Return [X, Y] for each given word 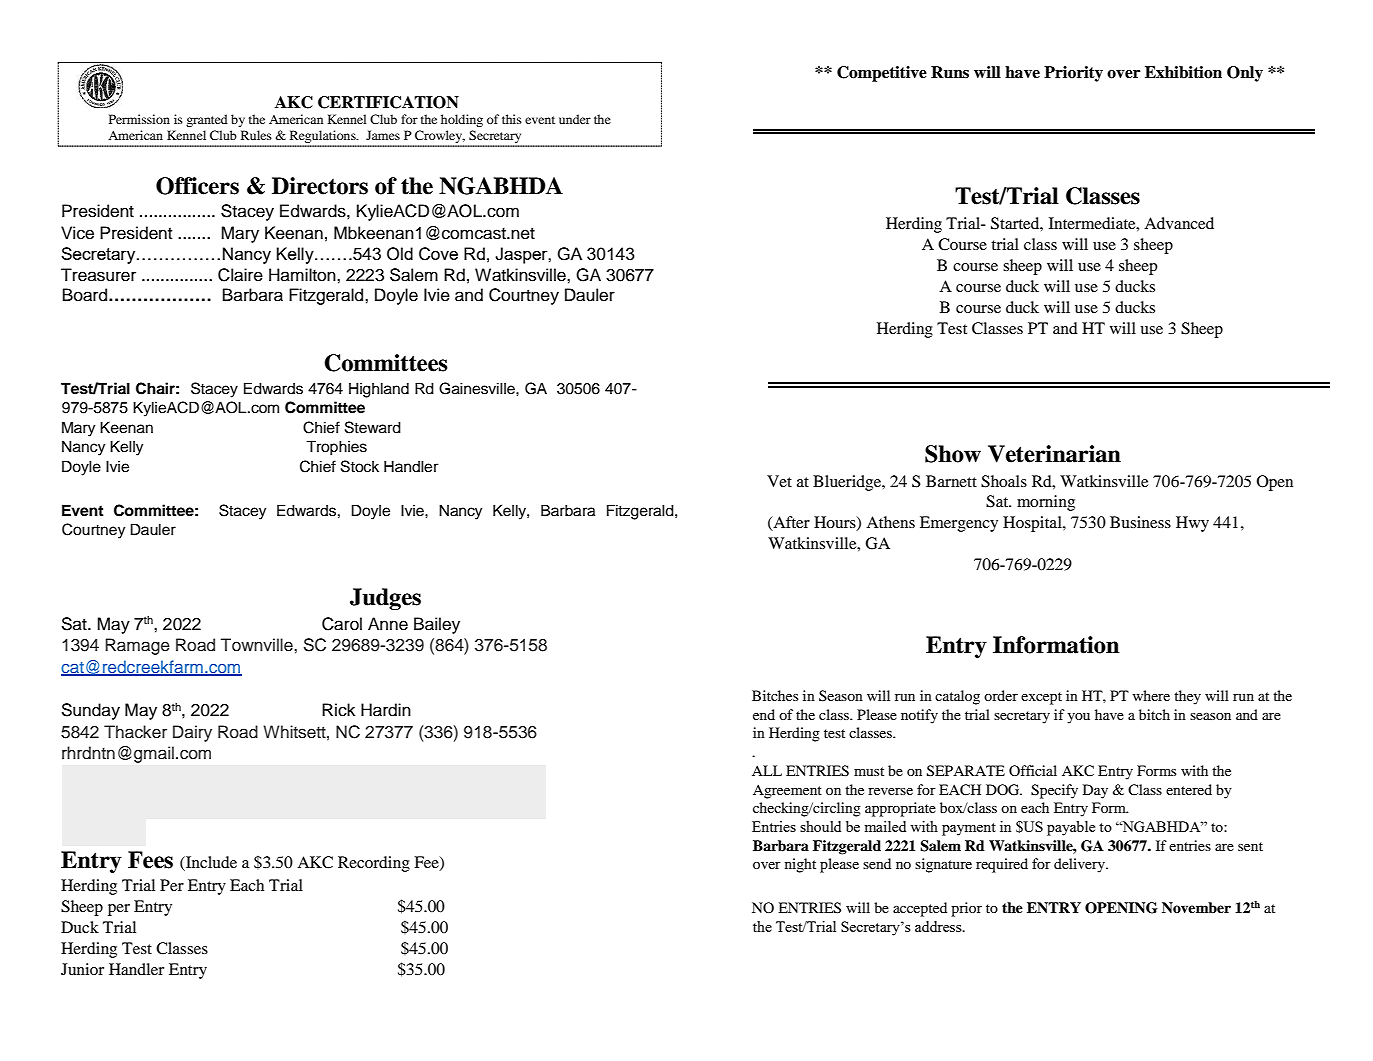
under [575, 119]
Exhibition [1183, 72]
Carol [342, 624]
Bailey [437, 625]
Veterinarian [1054, 454]
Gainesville [478, 388]
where [1151, 695]
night [800, 865]
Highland [379, 390]
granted [207, 120]
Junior [82, 969]
